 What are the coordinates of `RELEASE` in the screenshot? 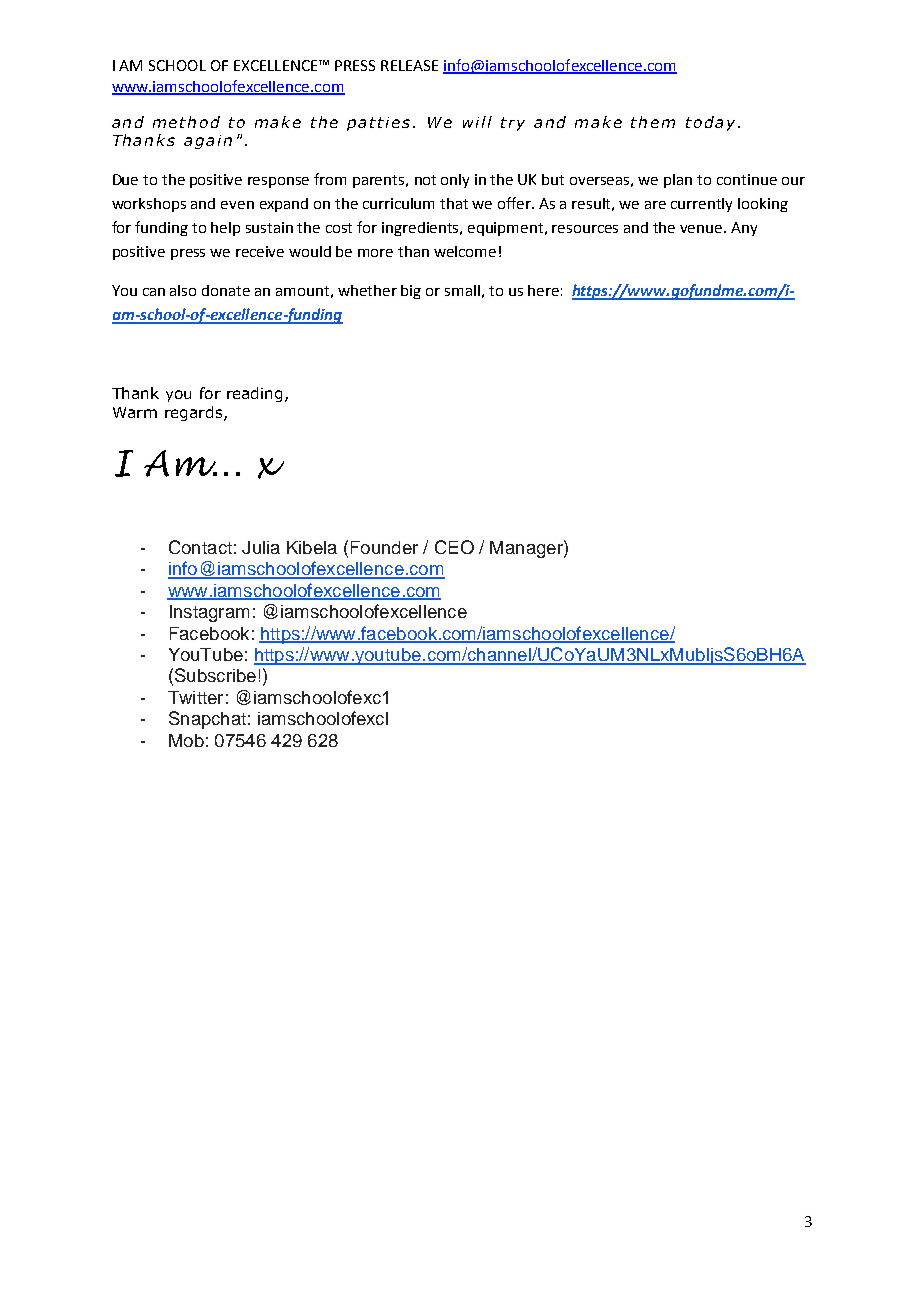 It's located at (409, 65).
